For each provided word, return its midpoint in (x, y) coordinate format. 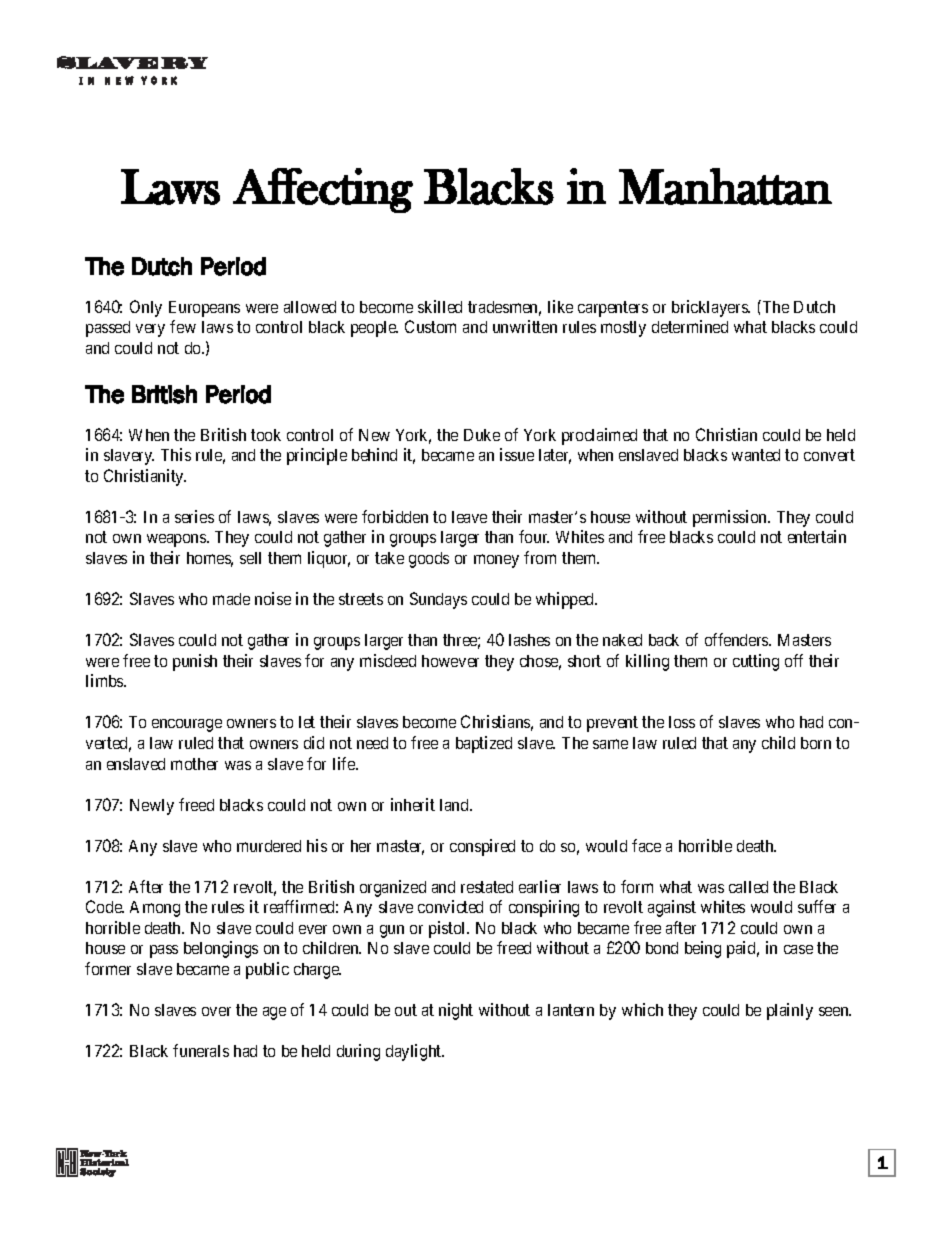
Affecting (323, 190)
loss (682, 722)
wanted (756, 455)
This (176, 454)
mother (194, 764)
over (216, 1011)
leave (469, 517)
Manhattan (725, 186)
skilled (440, 306)
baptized (484, 744)
